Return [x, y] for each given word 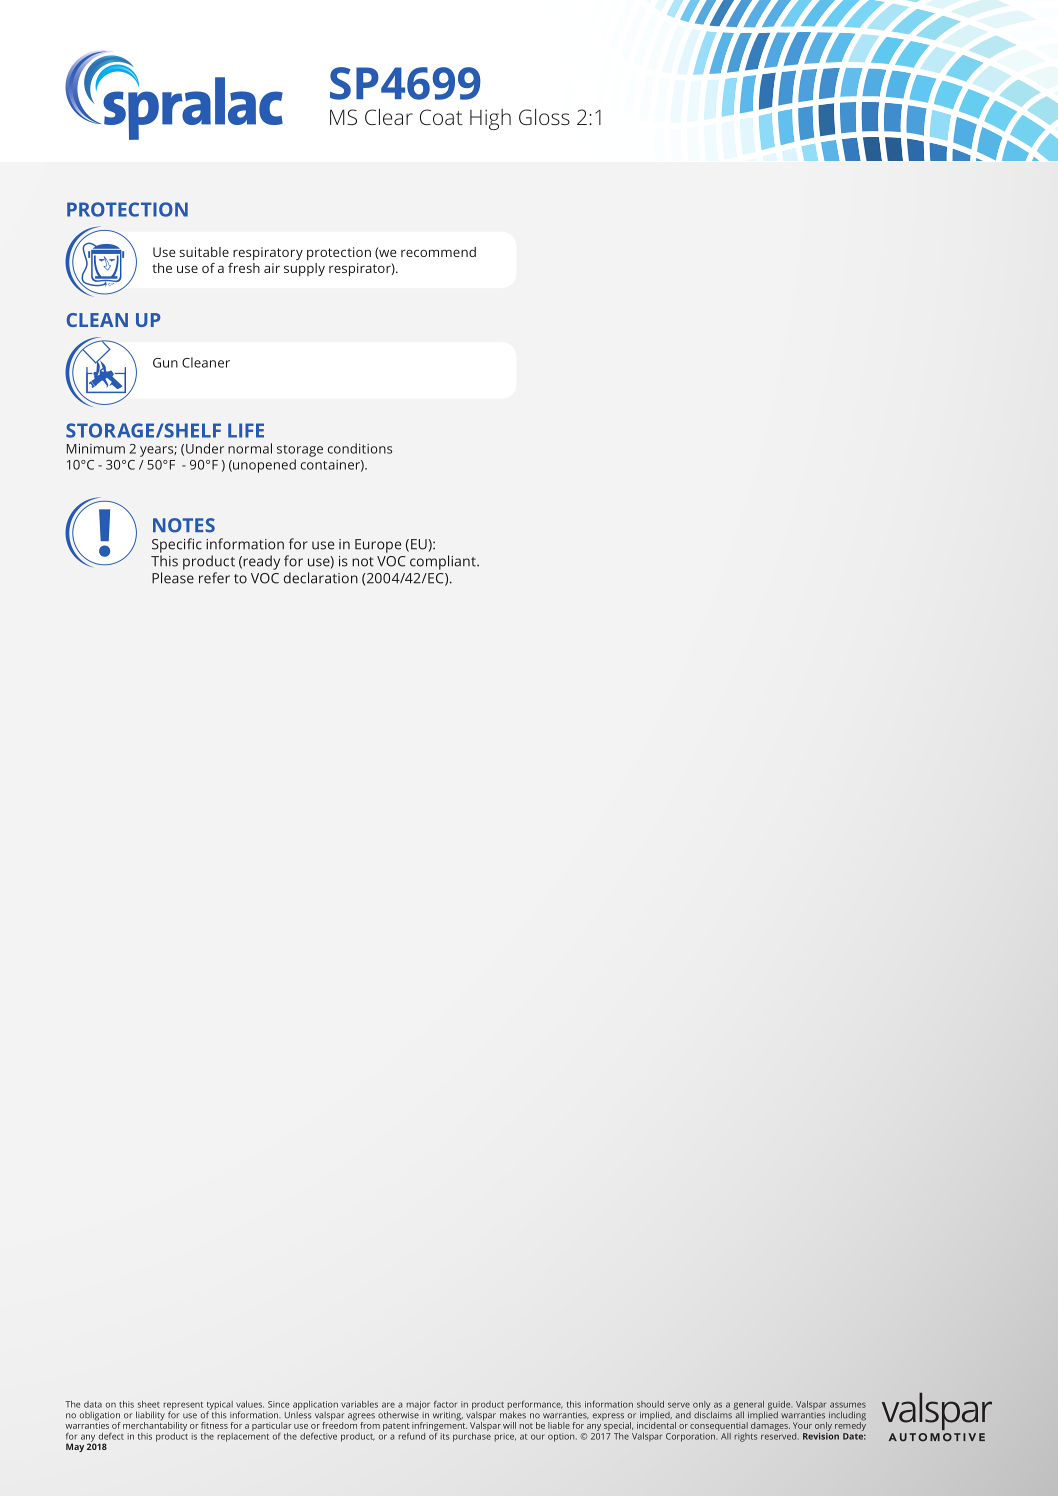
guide [780, 1406]
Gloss [544, 117]
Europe [378, 546]
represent [183, 1407]
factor [445, 1404]
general [749, 1406]
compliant [444, 562]
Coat [441, 117]
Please [173, 578]
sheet [149, 1404]
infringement [439, 1425]
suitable [204, 252]
